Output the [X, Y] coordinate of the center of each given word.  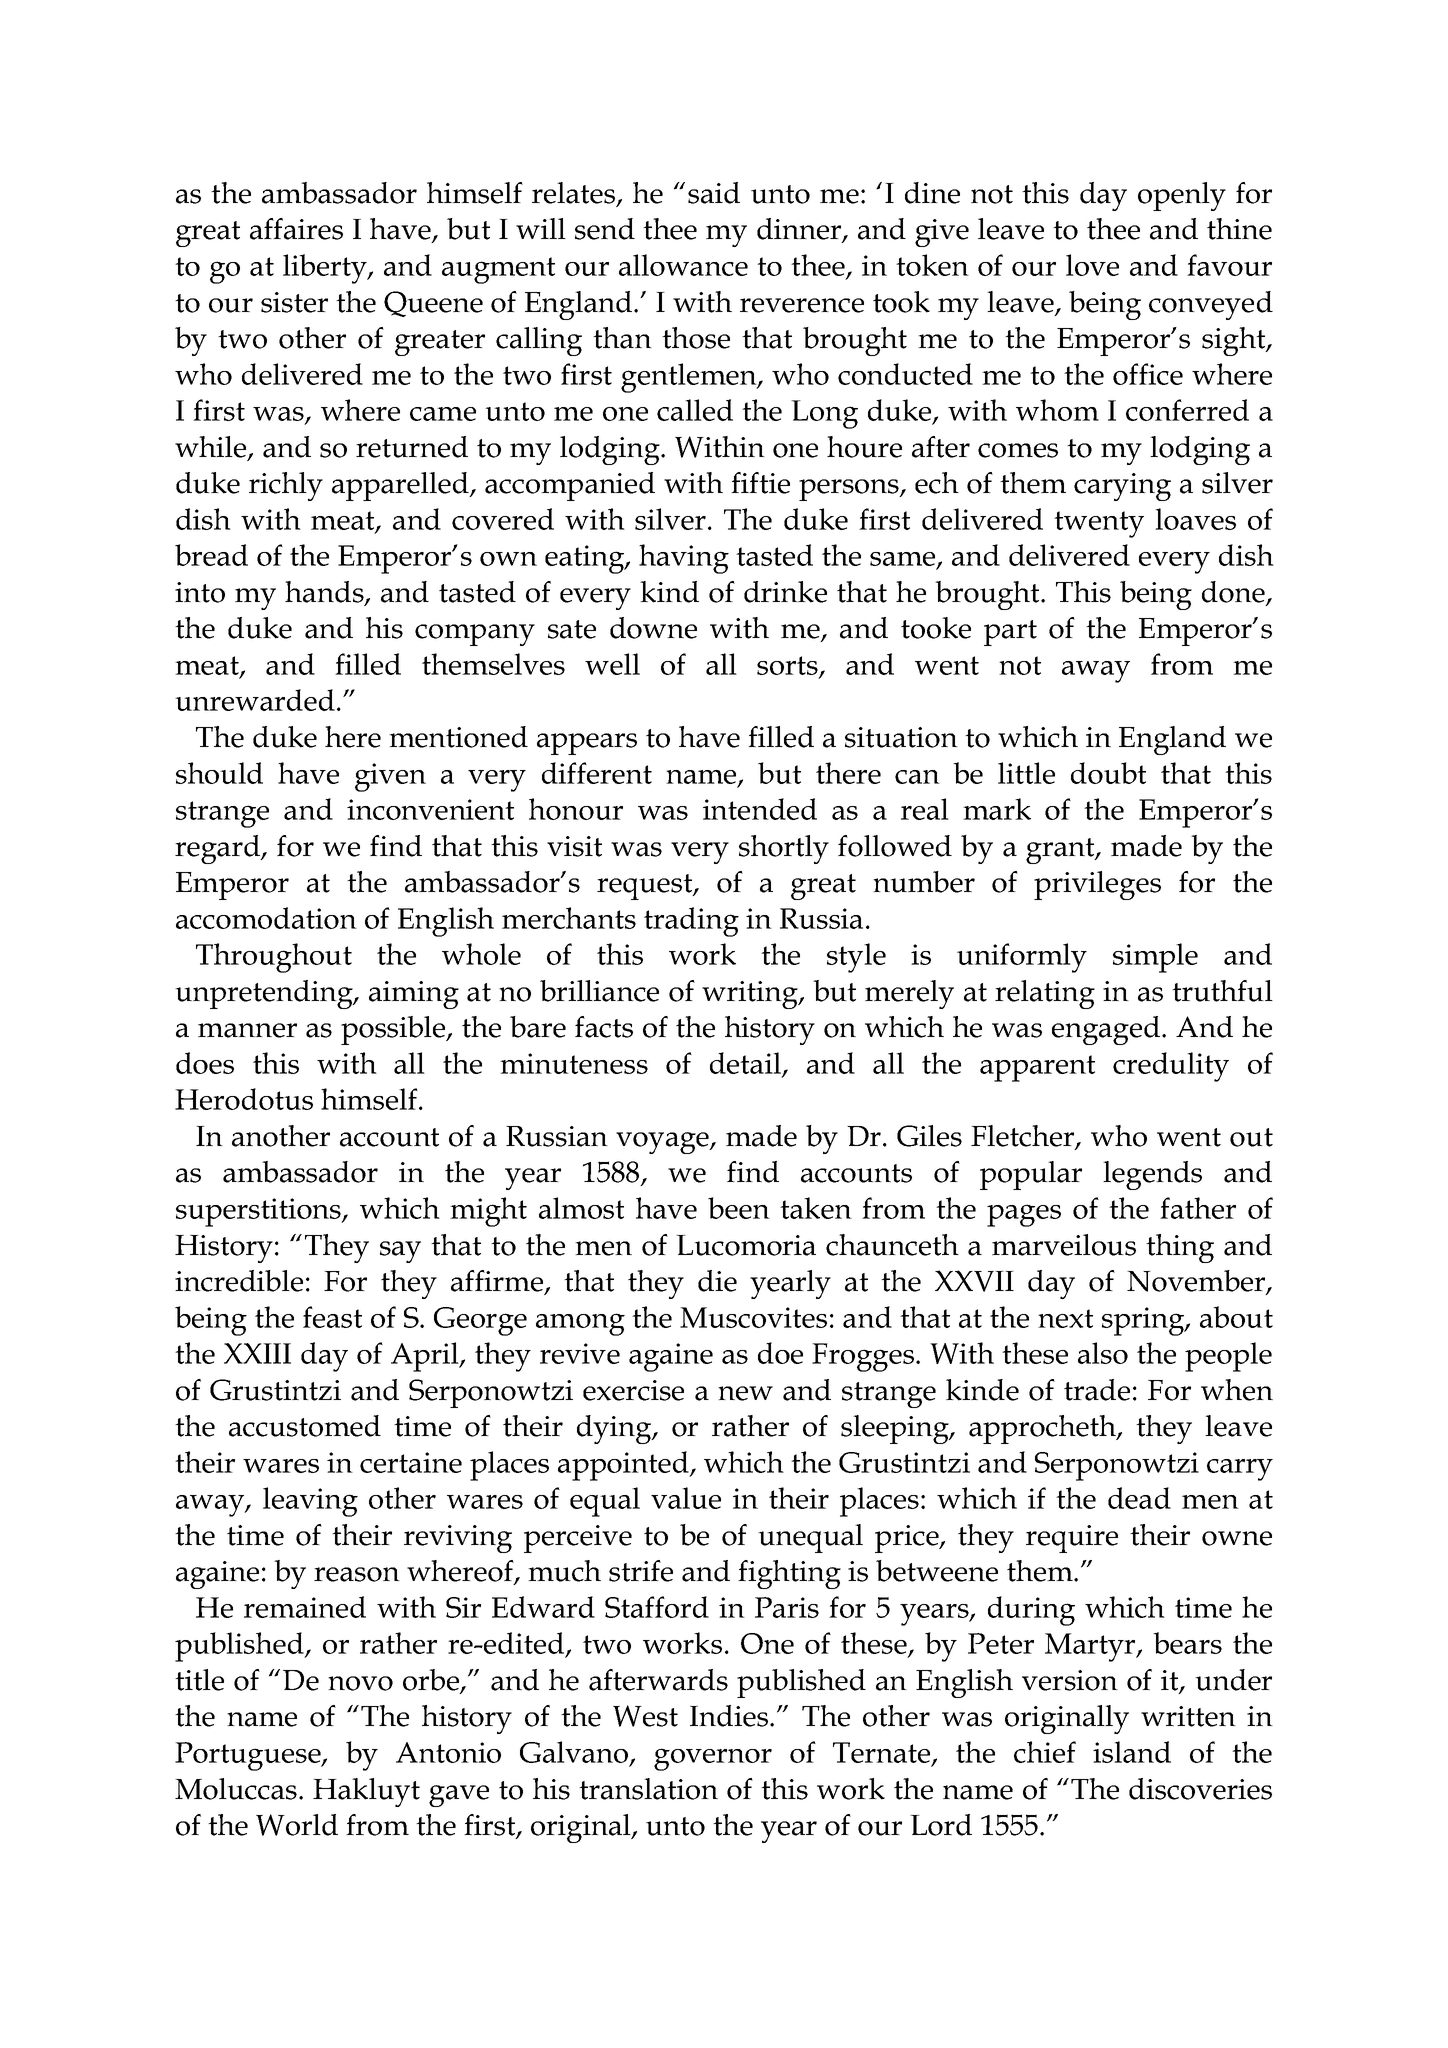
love [1092, 265]
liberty [326, 269]
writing [751, 995]
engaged [1106, 1030]
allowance [683, 265]
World [297, 1825]
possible [394, 1030]
